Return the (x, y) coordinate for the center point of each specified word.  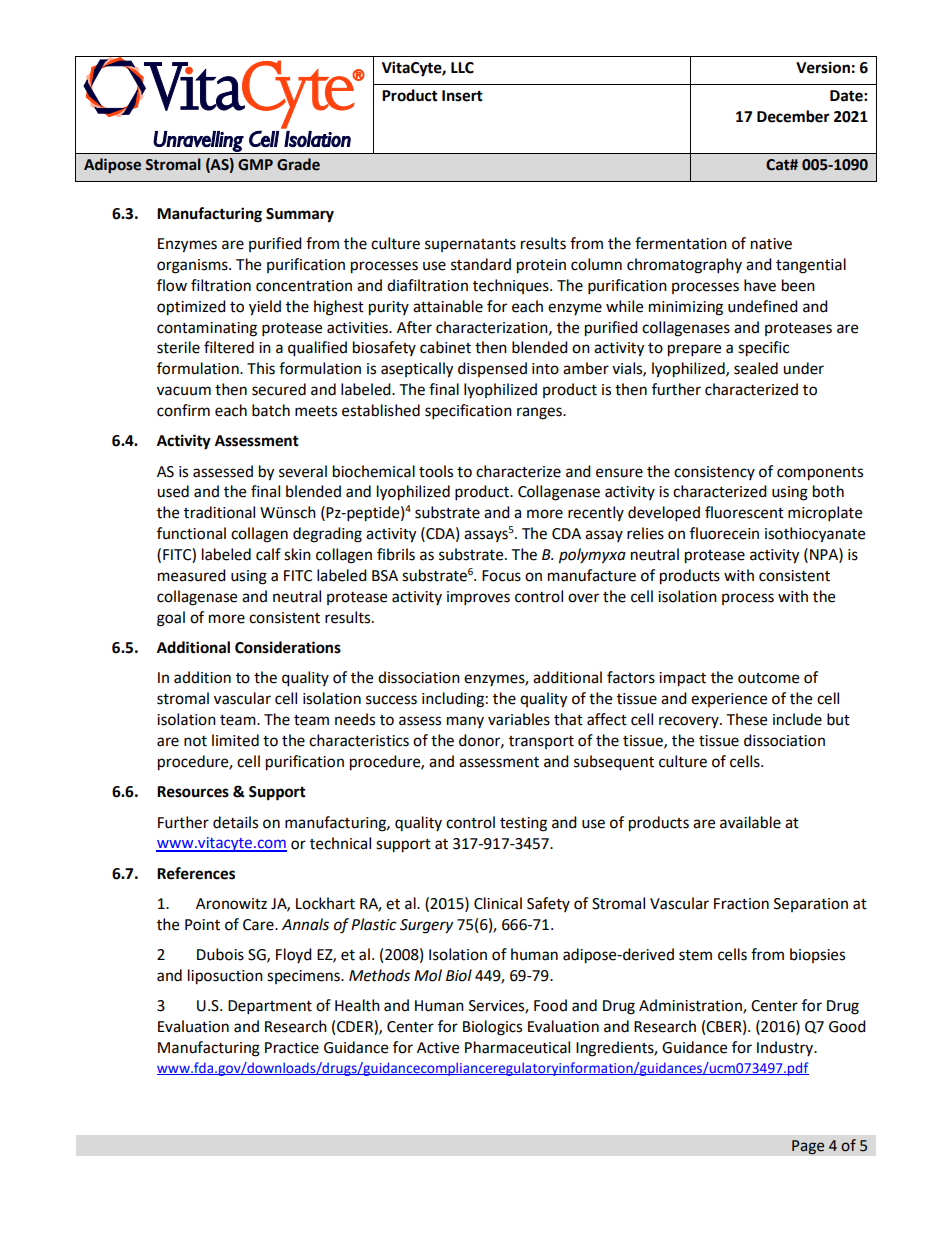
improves (478, 598)
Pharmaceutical (517, 1047)
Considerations (288, 647)
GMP (255, 165)
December (793, 116)
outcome (768, 678)
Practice (292, 1048)
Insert (462, 96)
